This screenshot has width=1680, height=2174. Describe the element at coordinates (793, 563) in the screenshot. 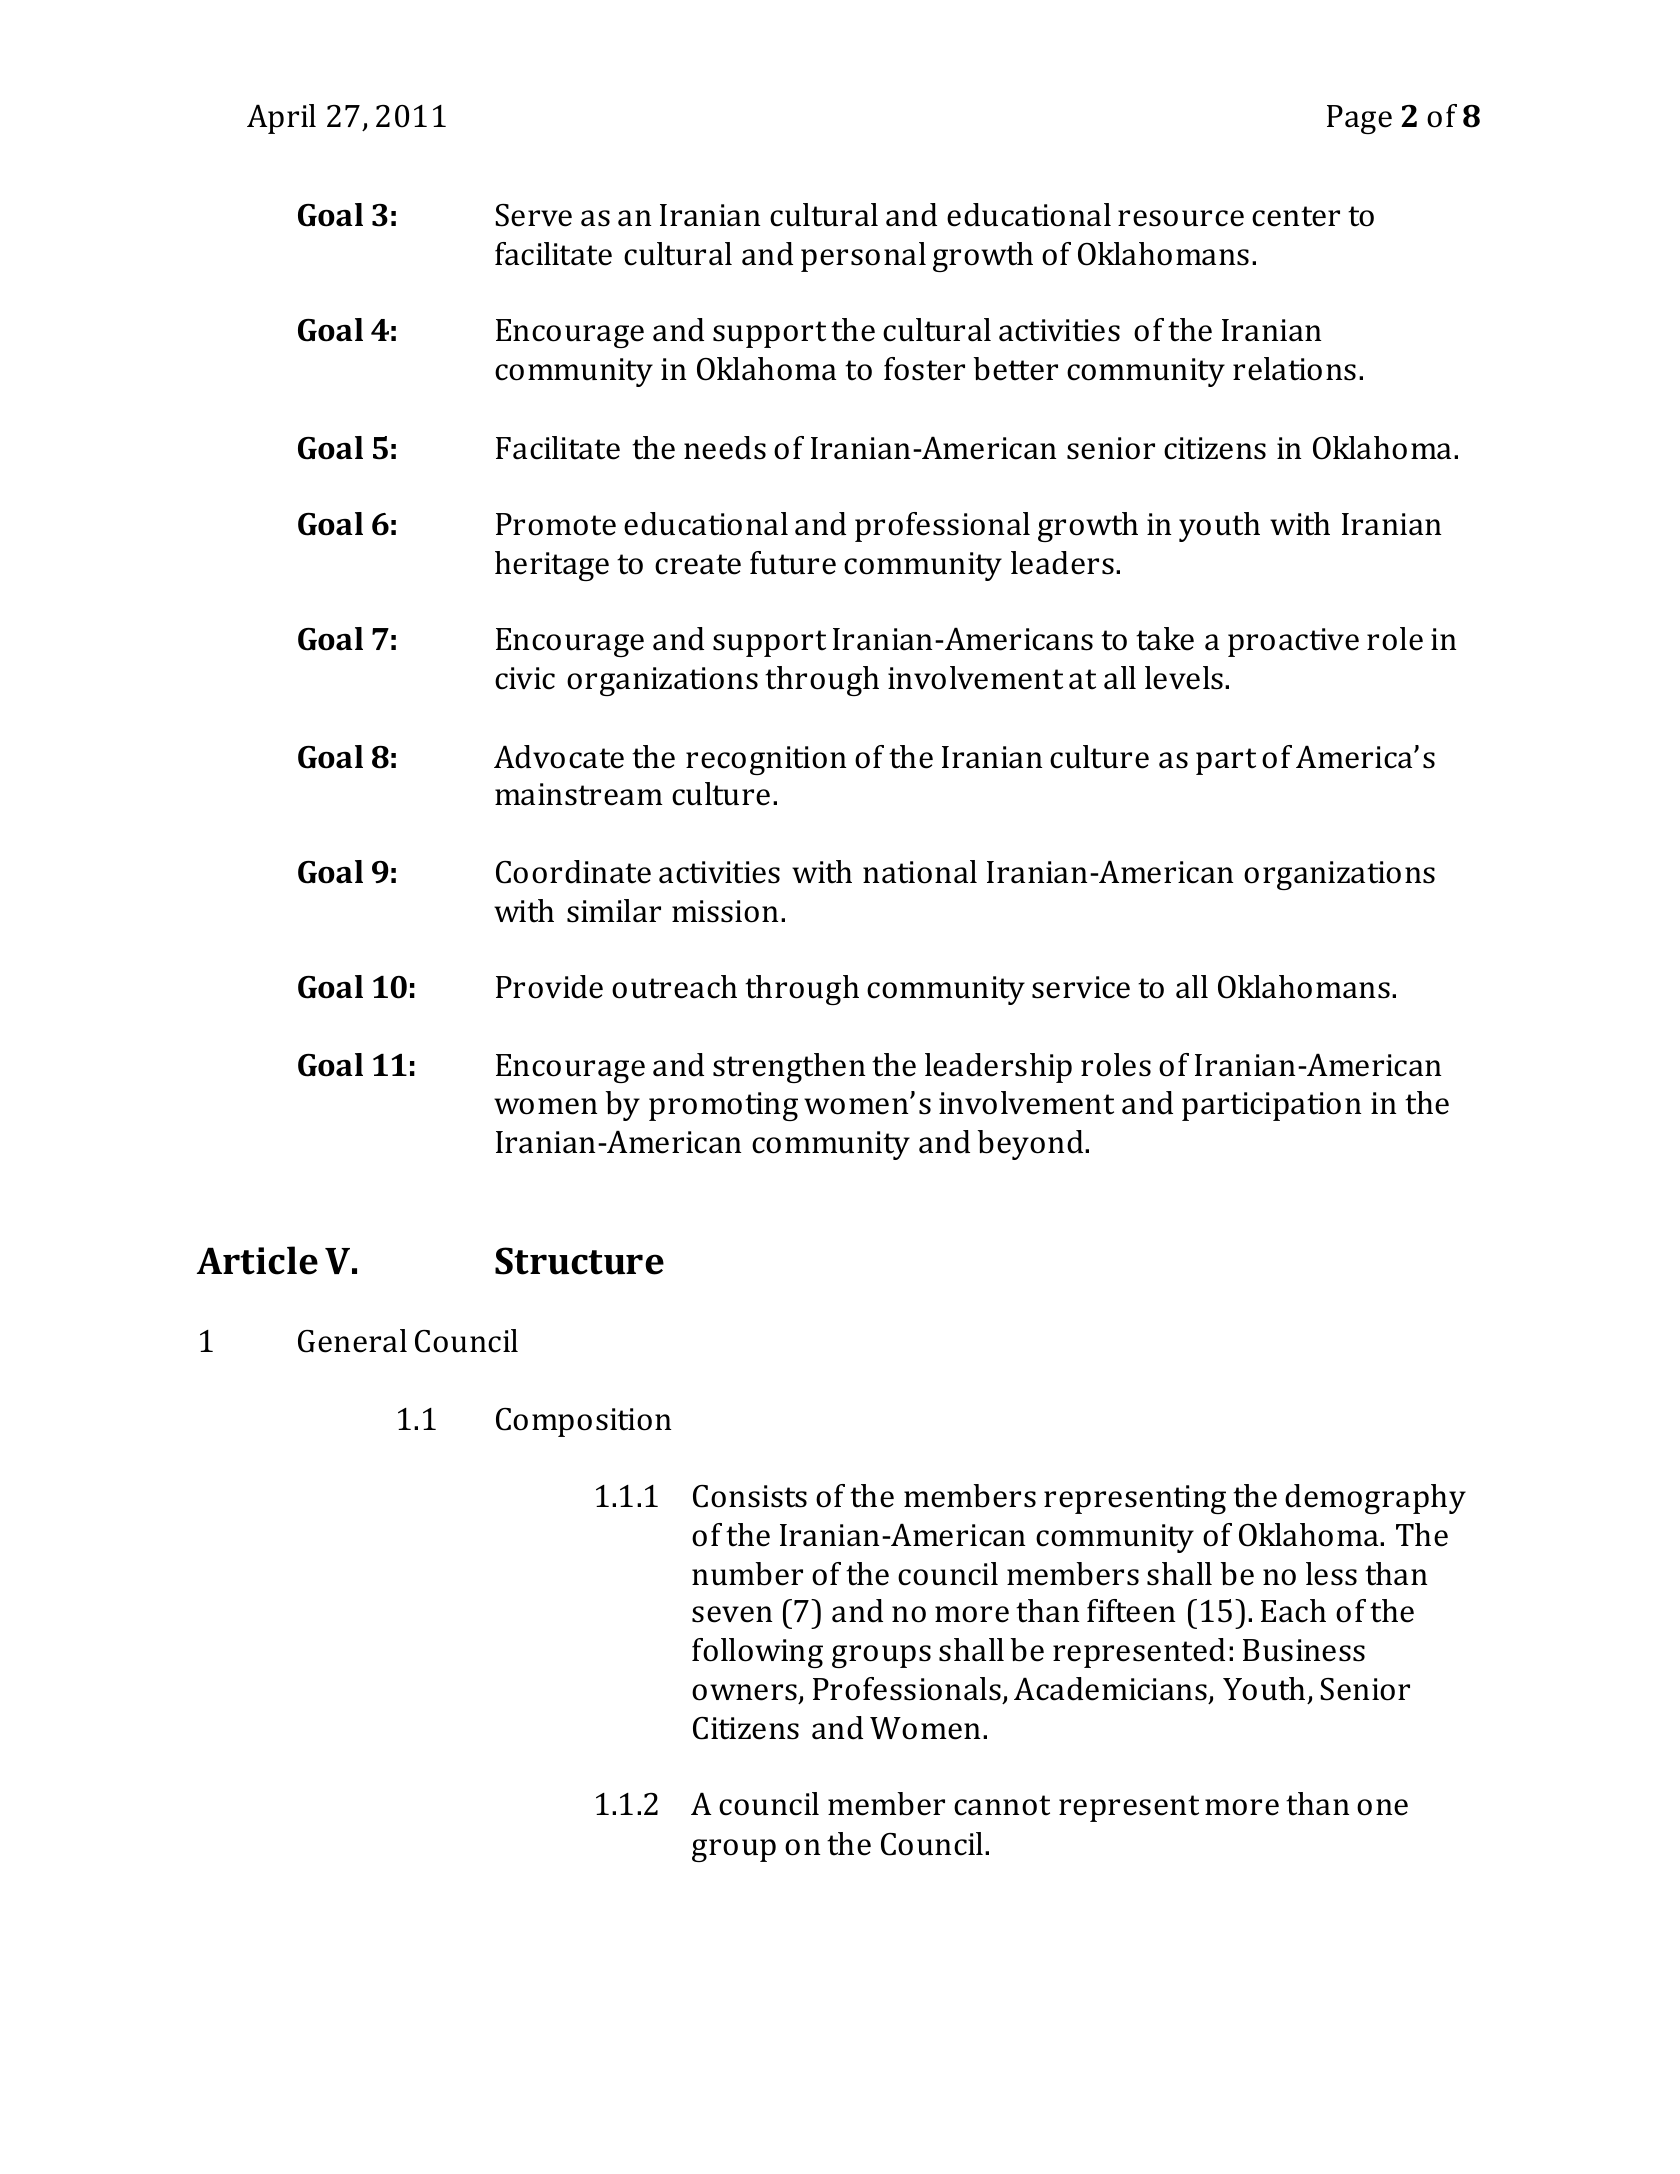

I see `future` at that location.
